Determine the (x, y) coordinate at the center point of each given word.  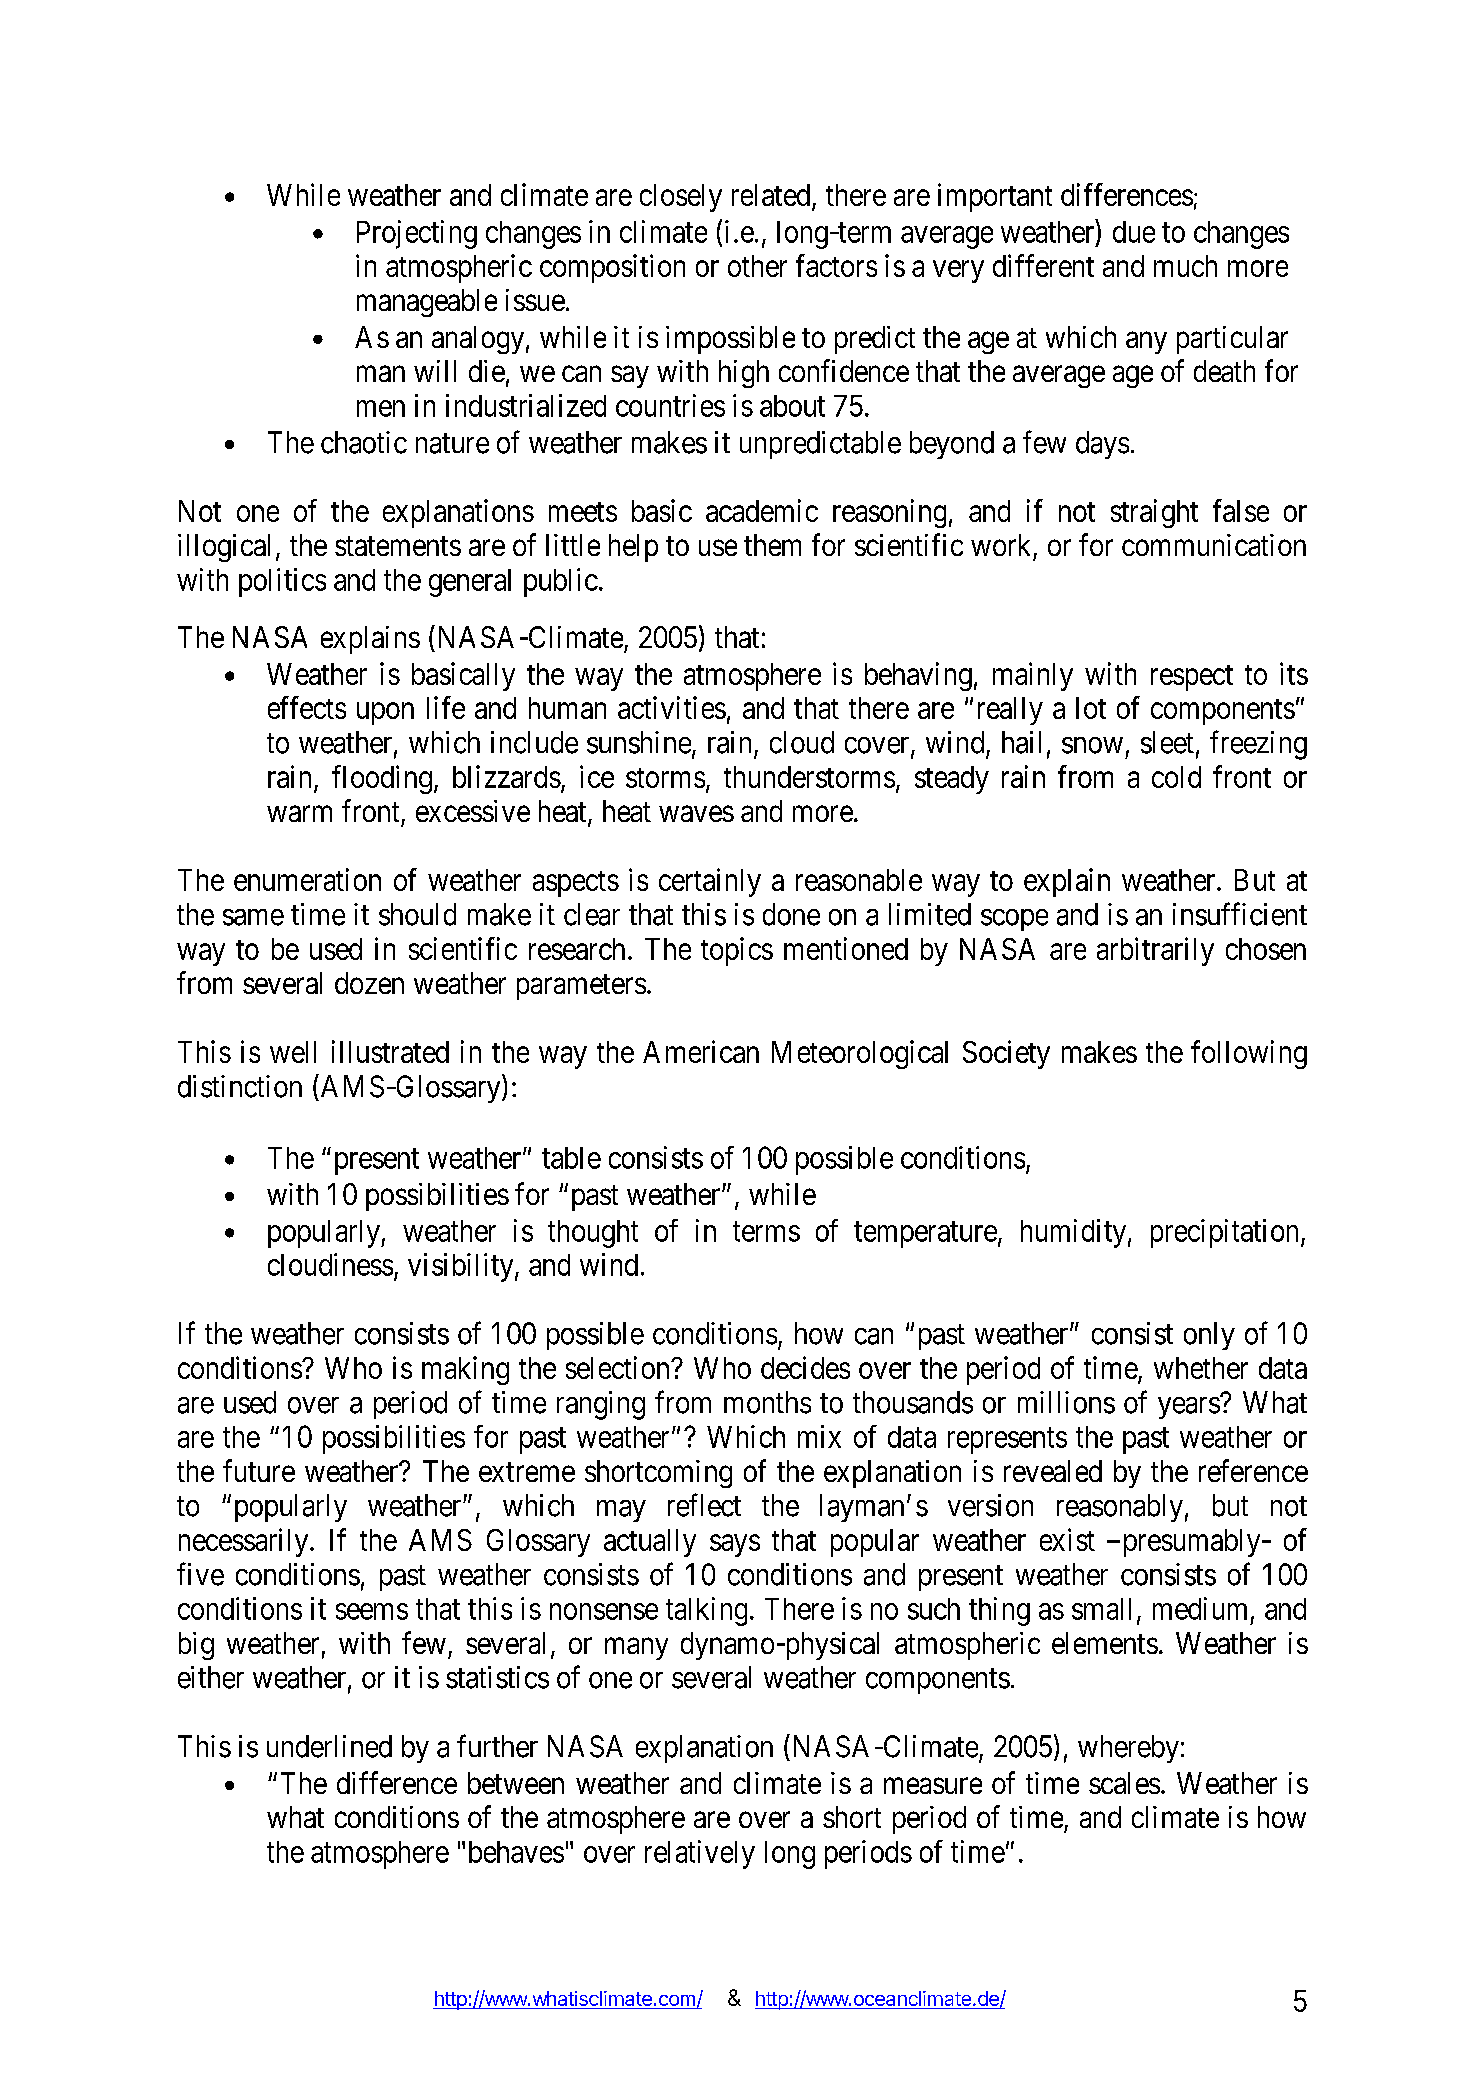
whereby (1128, 1749)
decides (805, 1367)
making (465, 1370)
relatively (700, 1854)
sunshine (639, 742)
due (1134, 232)
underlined (329, 1746)
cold (1176, 777)
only (1209, 1336)
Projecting (417, 234)
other (757, 266)
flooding (382, 779)
